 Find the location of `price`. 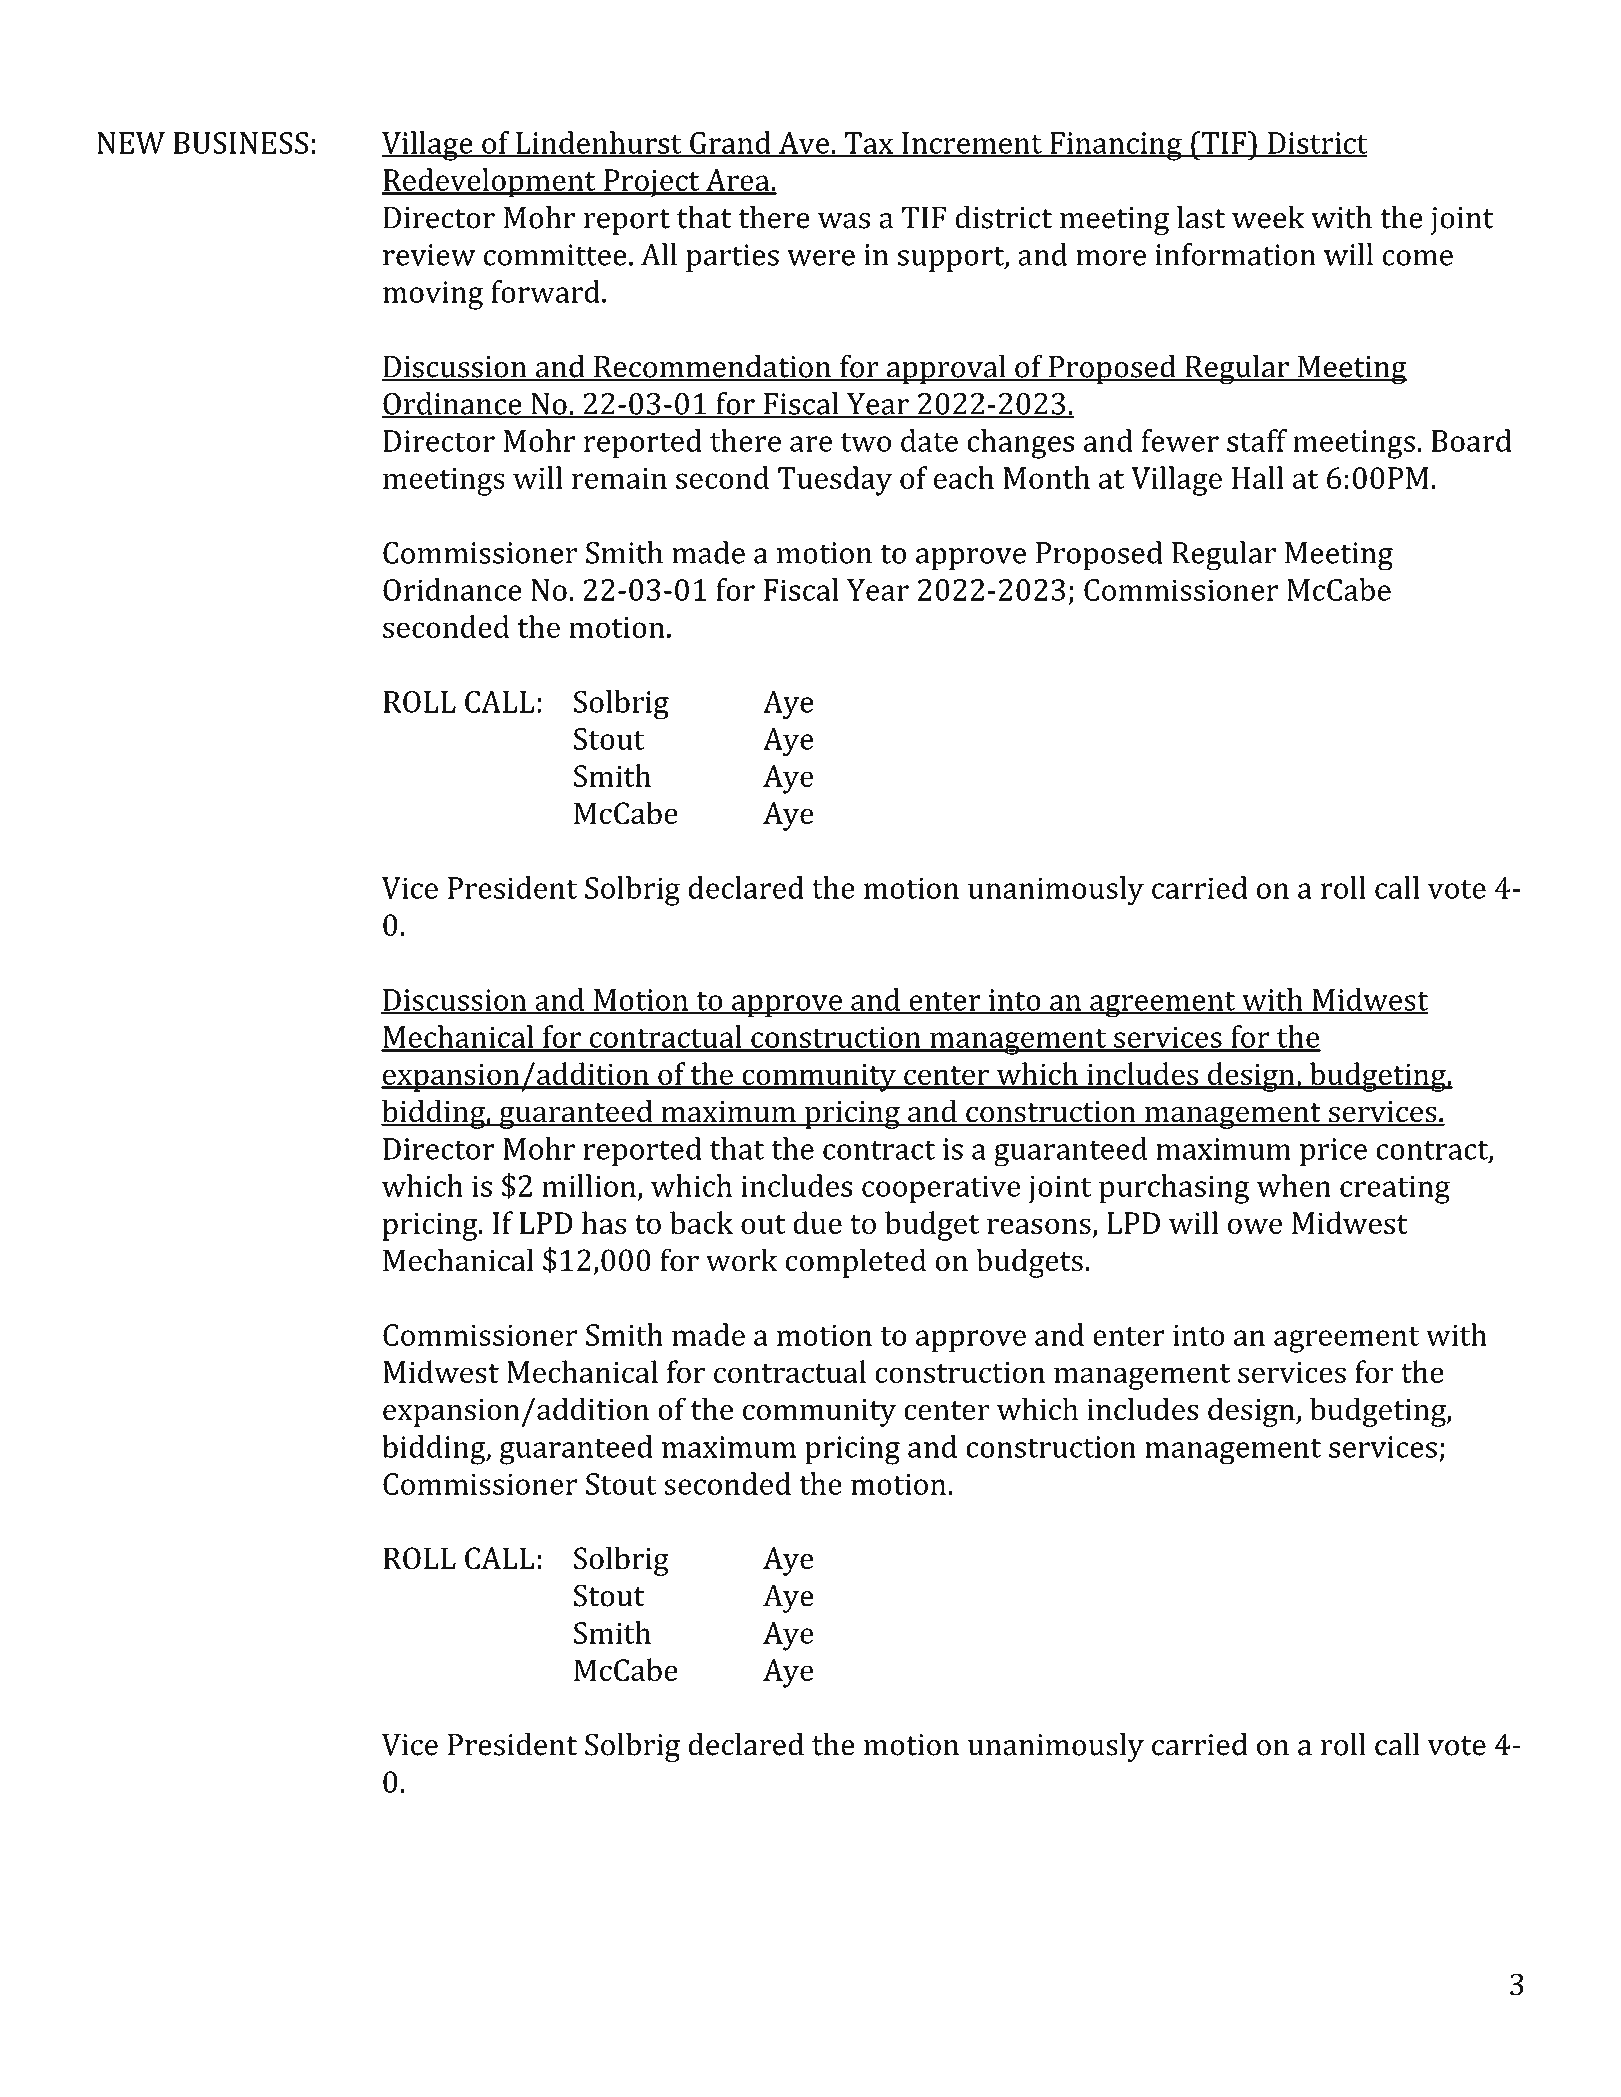

price is located at coordinates (1333, 1152).
